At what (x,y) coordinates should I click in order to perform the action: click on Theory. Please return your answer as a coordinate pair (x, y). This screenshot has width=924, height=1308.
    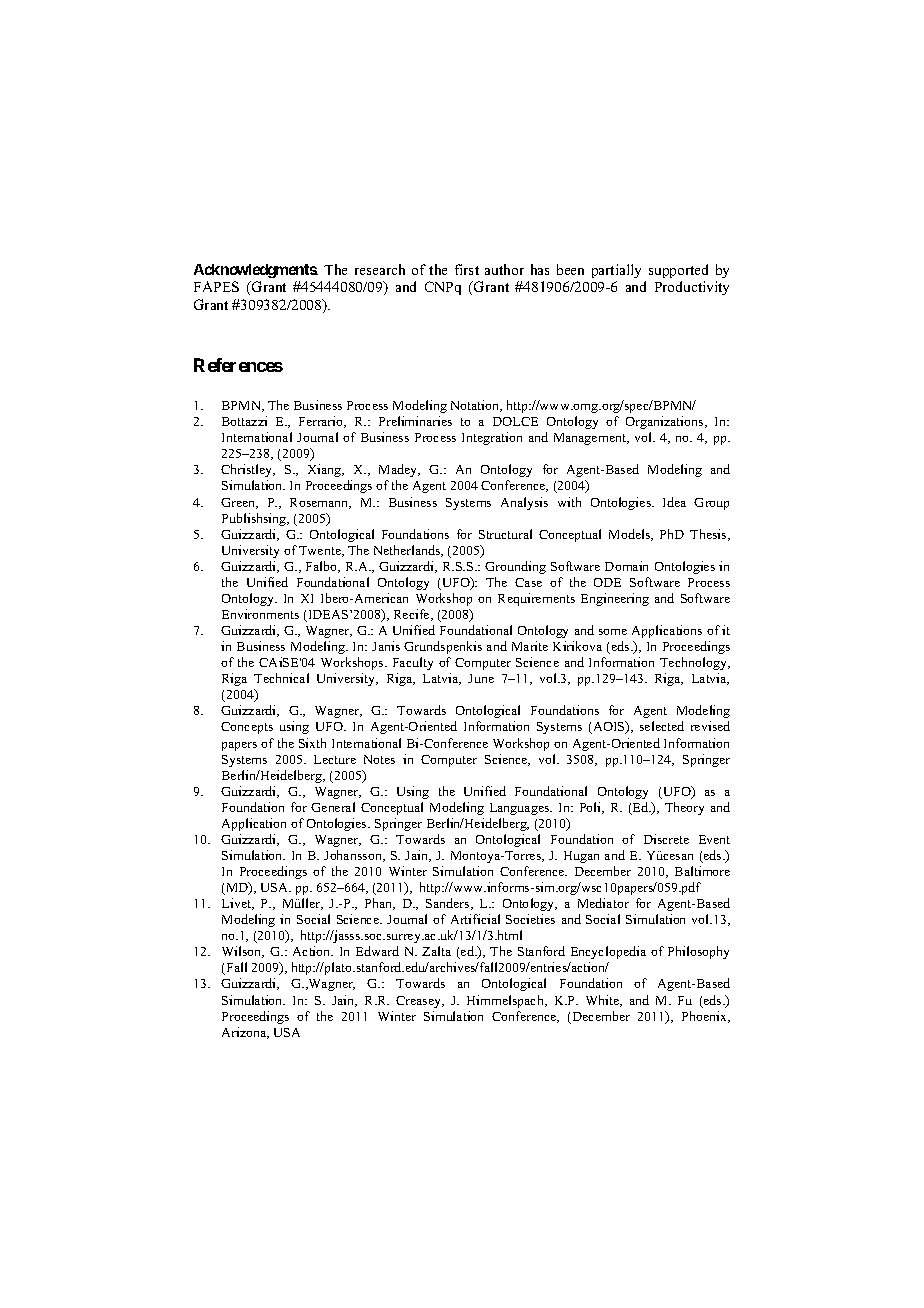
    Looking at the image, I should click on (684, 808).
